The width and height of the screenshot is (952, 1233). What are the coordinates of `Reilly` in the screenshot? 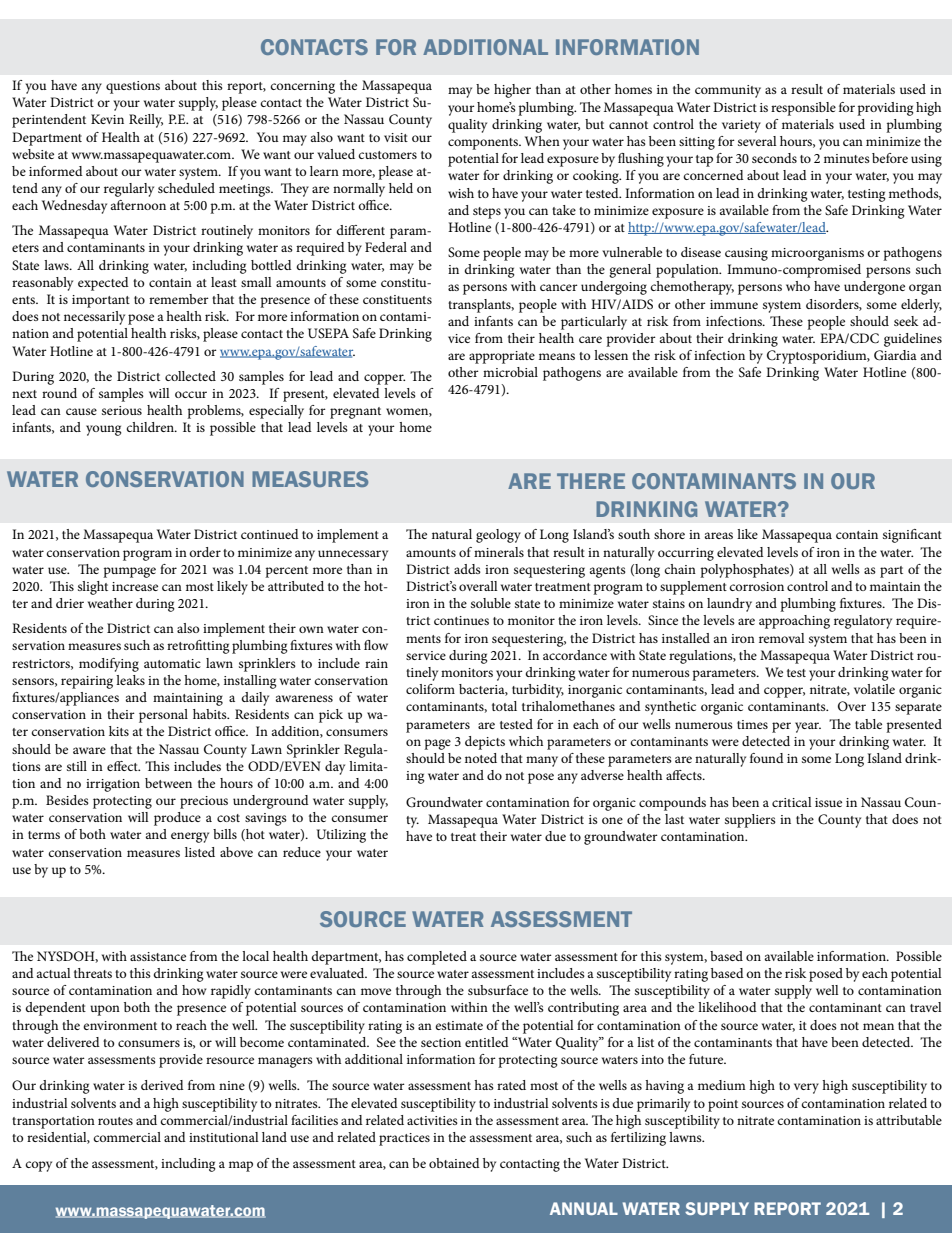 It's located at (146, 121).
